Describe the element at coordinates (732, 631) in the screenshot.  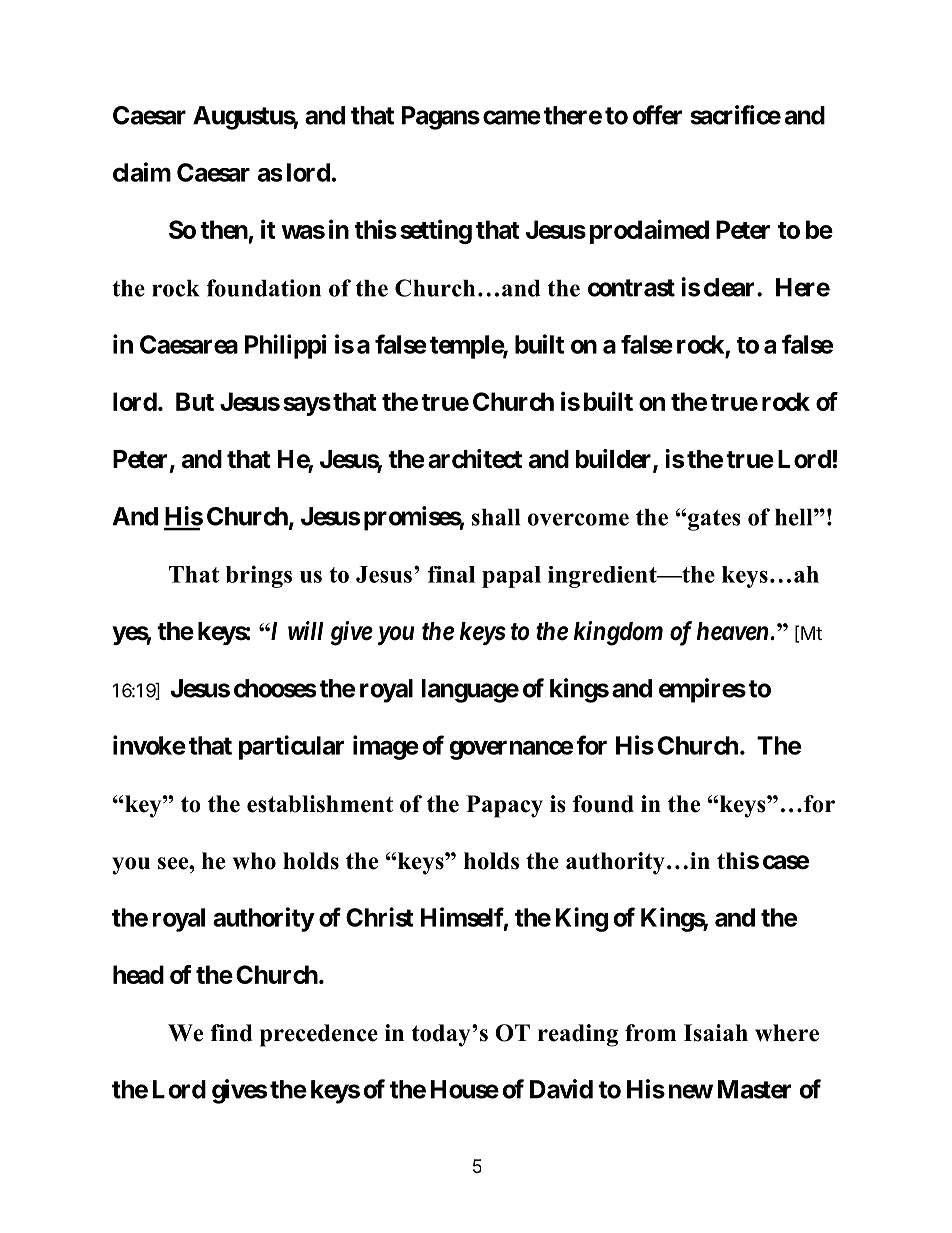
I see `heaven` at that location.
